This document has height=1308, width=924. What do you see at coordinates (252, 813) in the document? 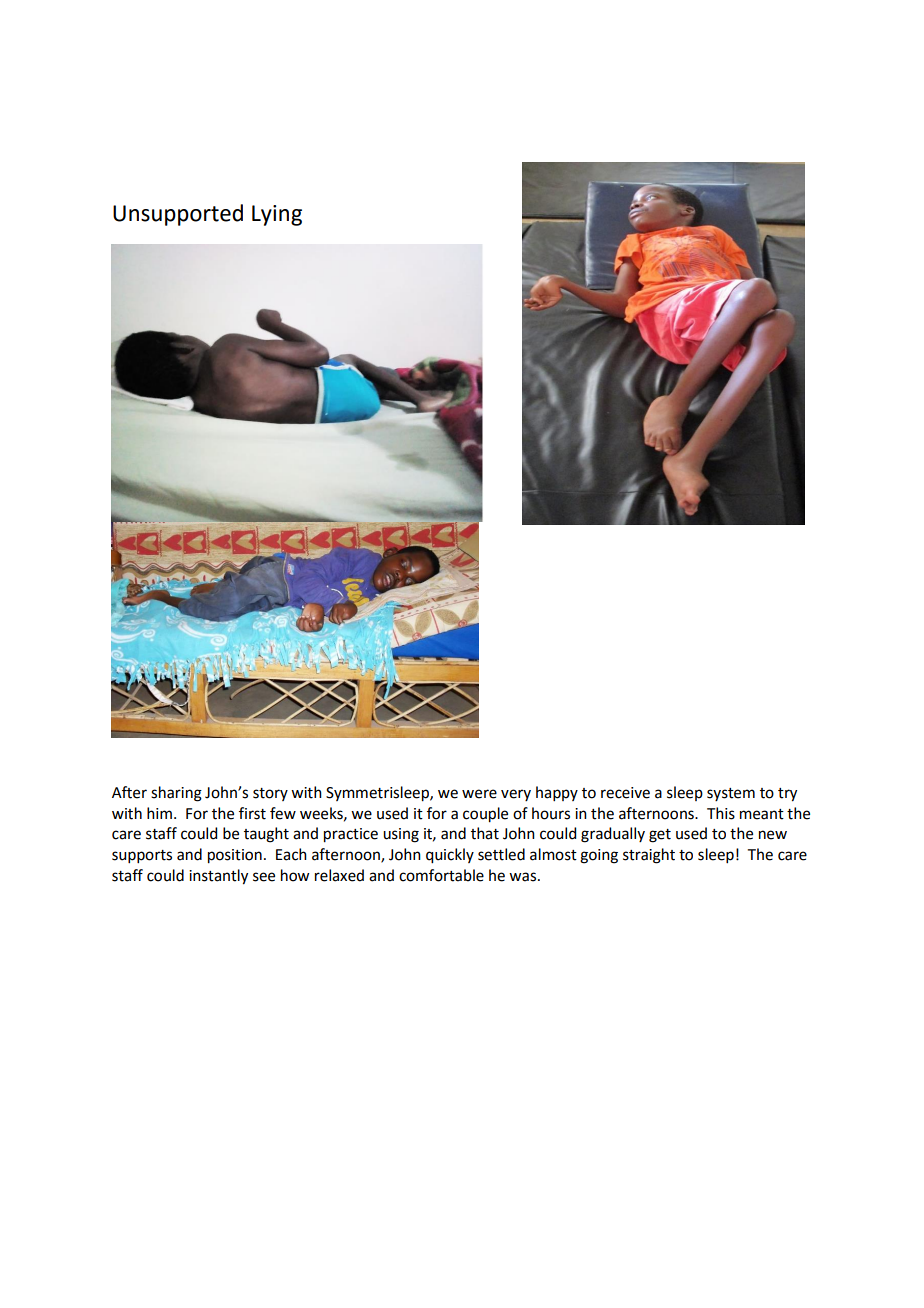
I see `first` at bounding box center [252, 813].
